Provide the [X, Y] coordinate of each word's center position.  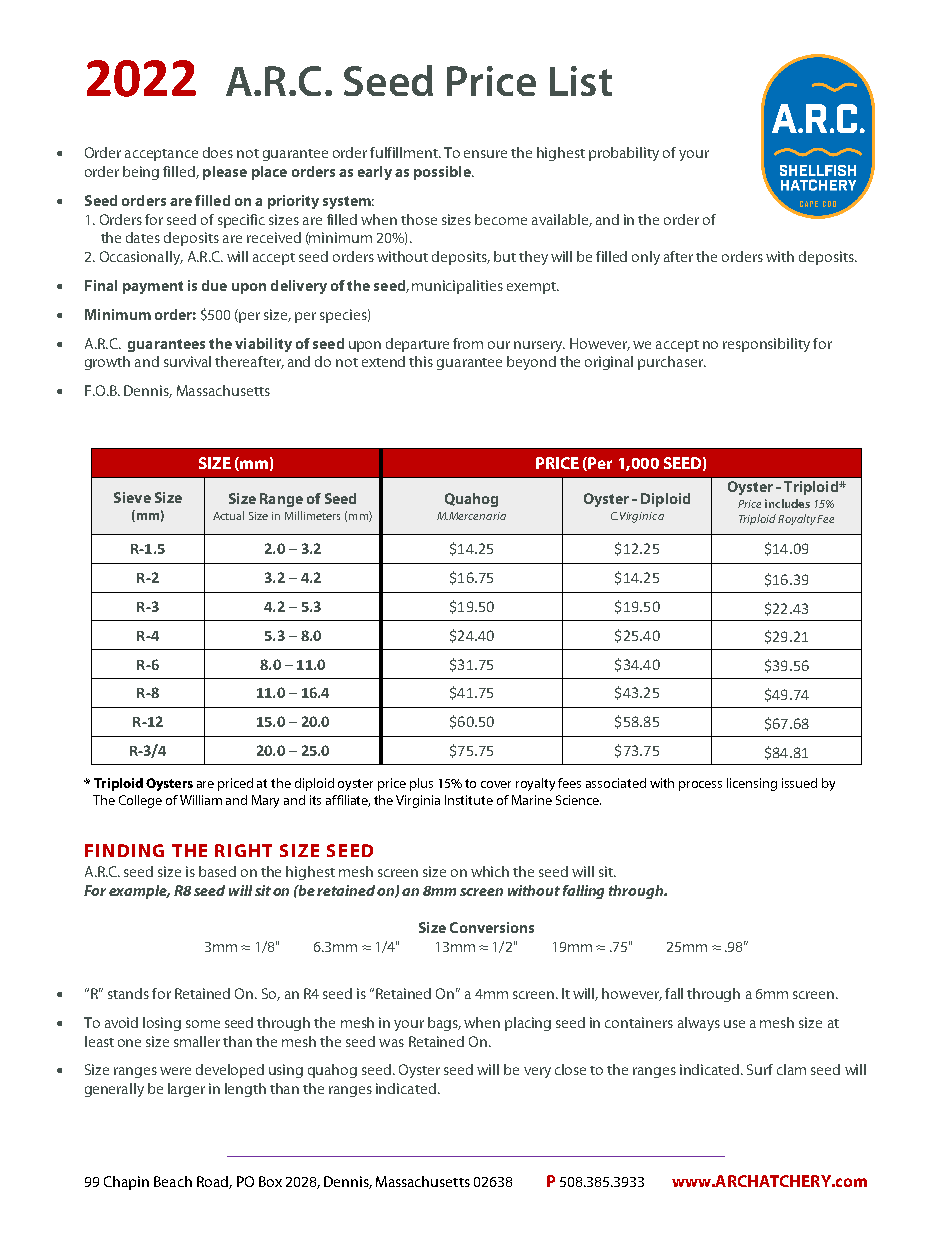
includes [787, 503]
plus [421, 784]
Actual [228, 515]
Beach [173, 1181]
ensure [485, 154]
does [218, 152]
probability [624, 154]
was [391, 1043]
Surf [760, 1069]
